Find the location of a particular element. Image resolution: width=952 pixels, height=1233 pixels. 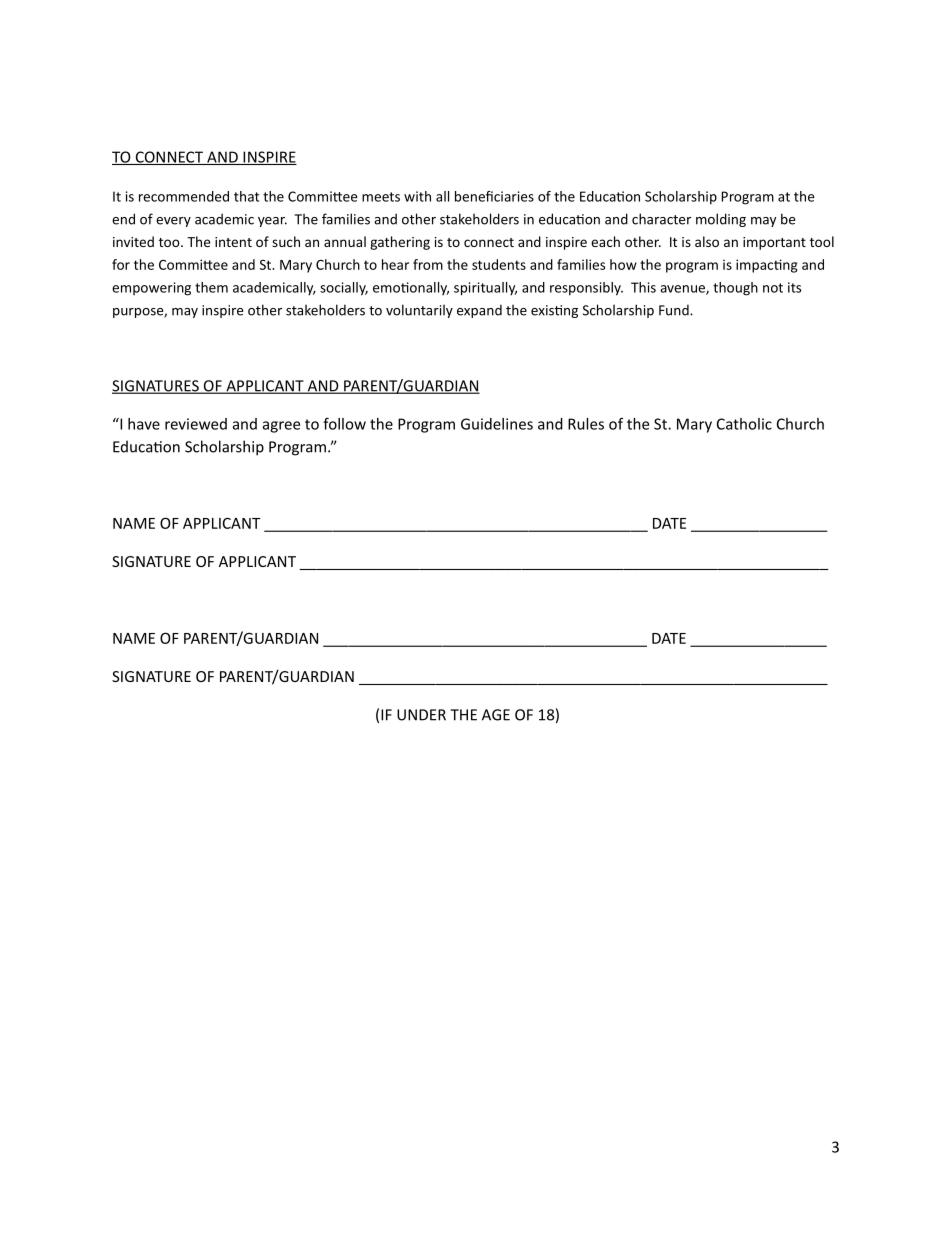

molding is located at coordinates (721, 220).
